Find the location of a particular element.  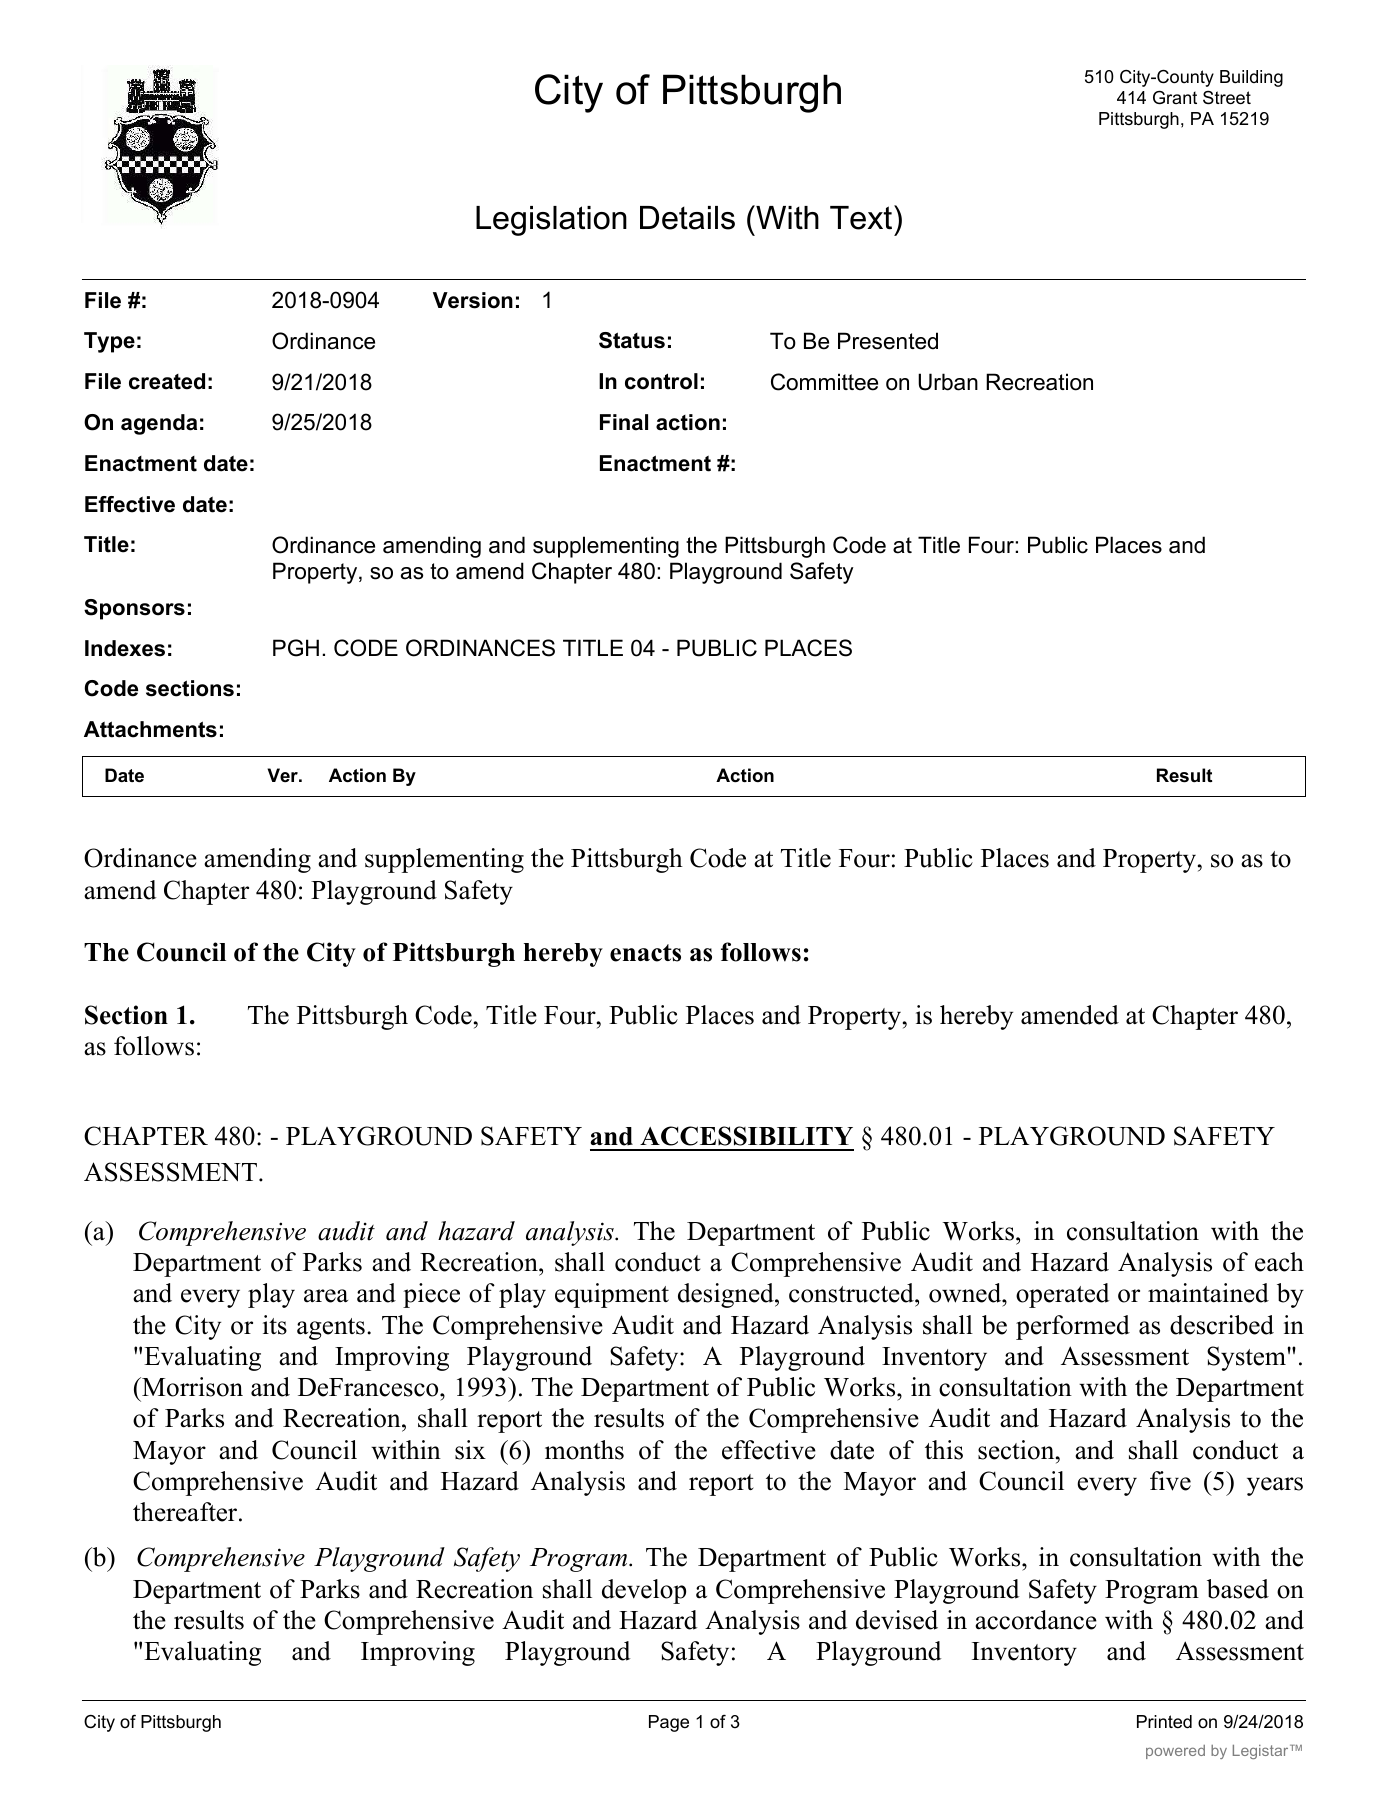

Grant is located at coordinates (1175, 97).
